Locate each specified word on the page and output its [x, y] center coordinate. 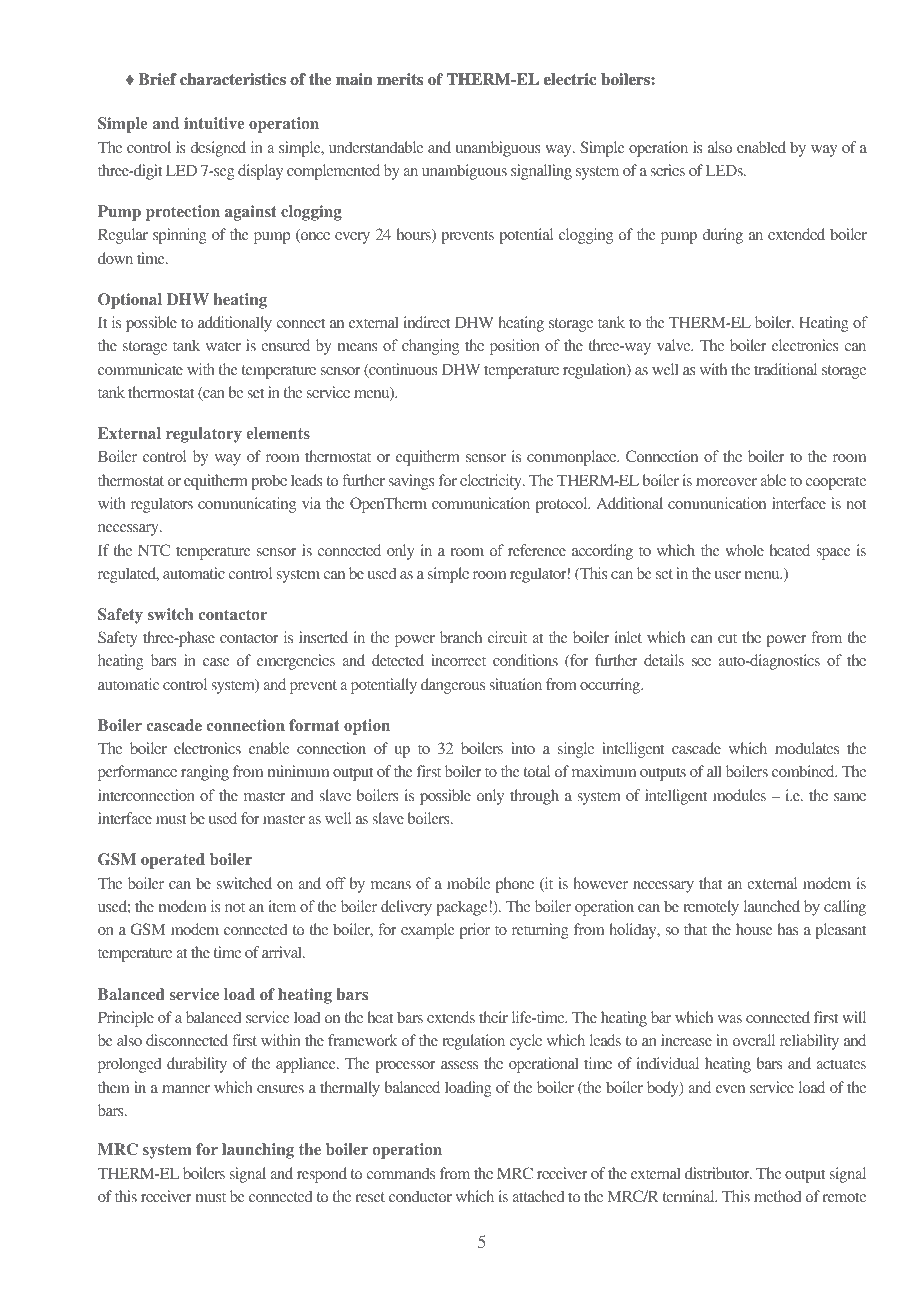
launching [258, 1151]
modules [739, 795]
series [667, 170]
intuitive [214, 123]
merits [400, 79]
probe [269, 482]
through [534, 797]
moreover [726, 482]
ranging [205, 773]
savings [411, 482]
